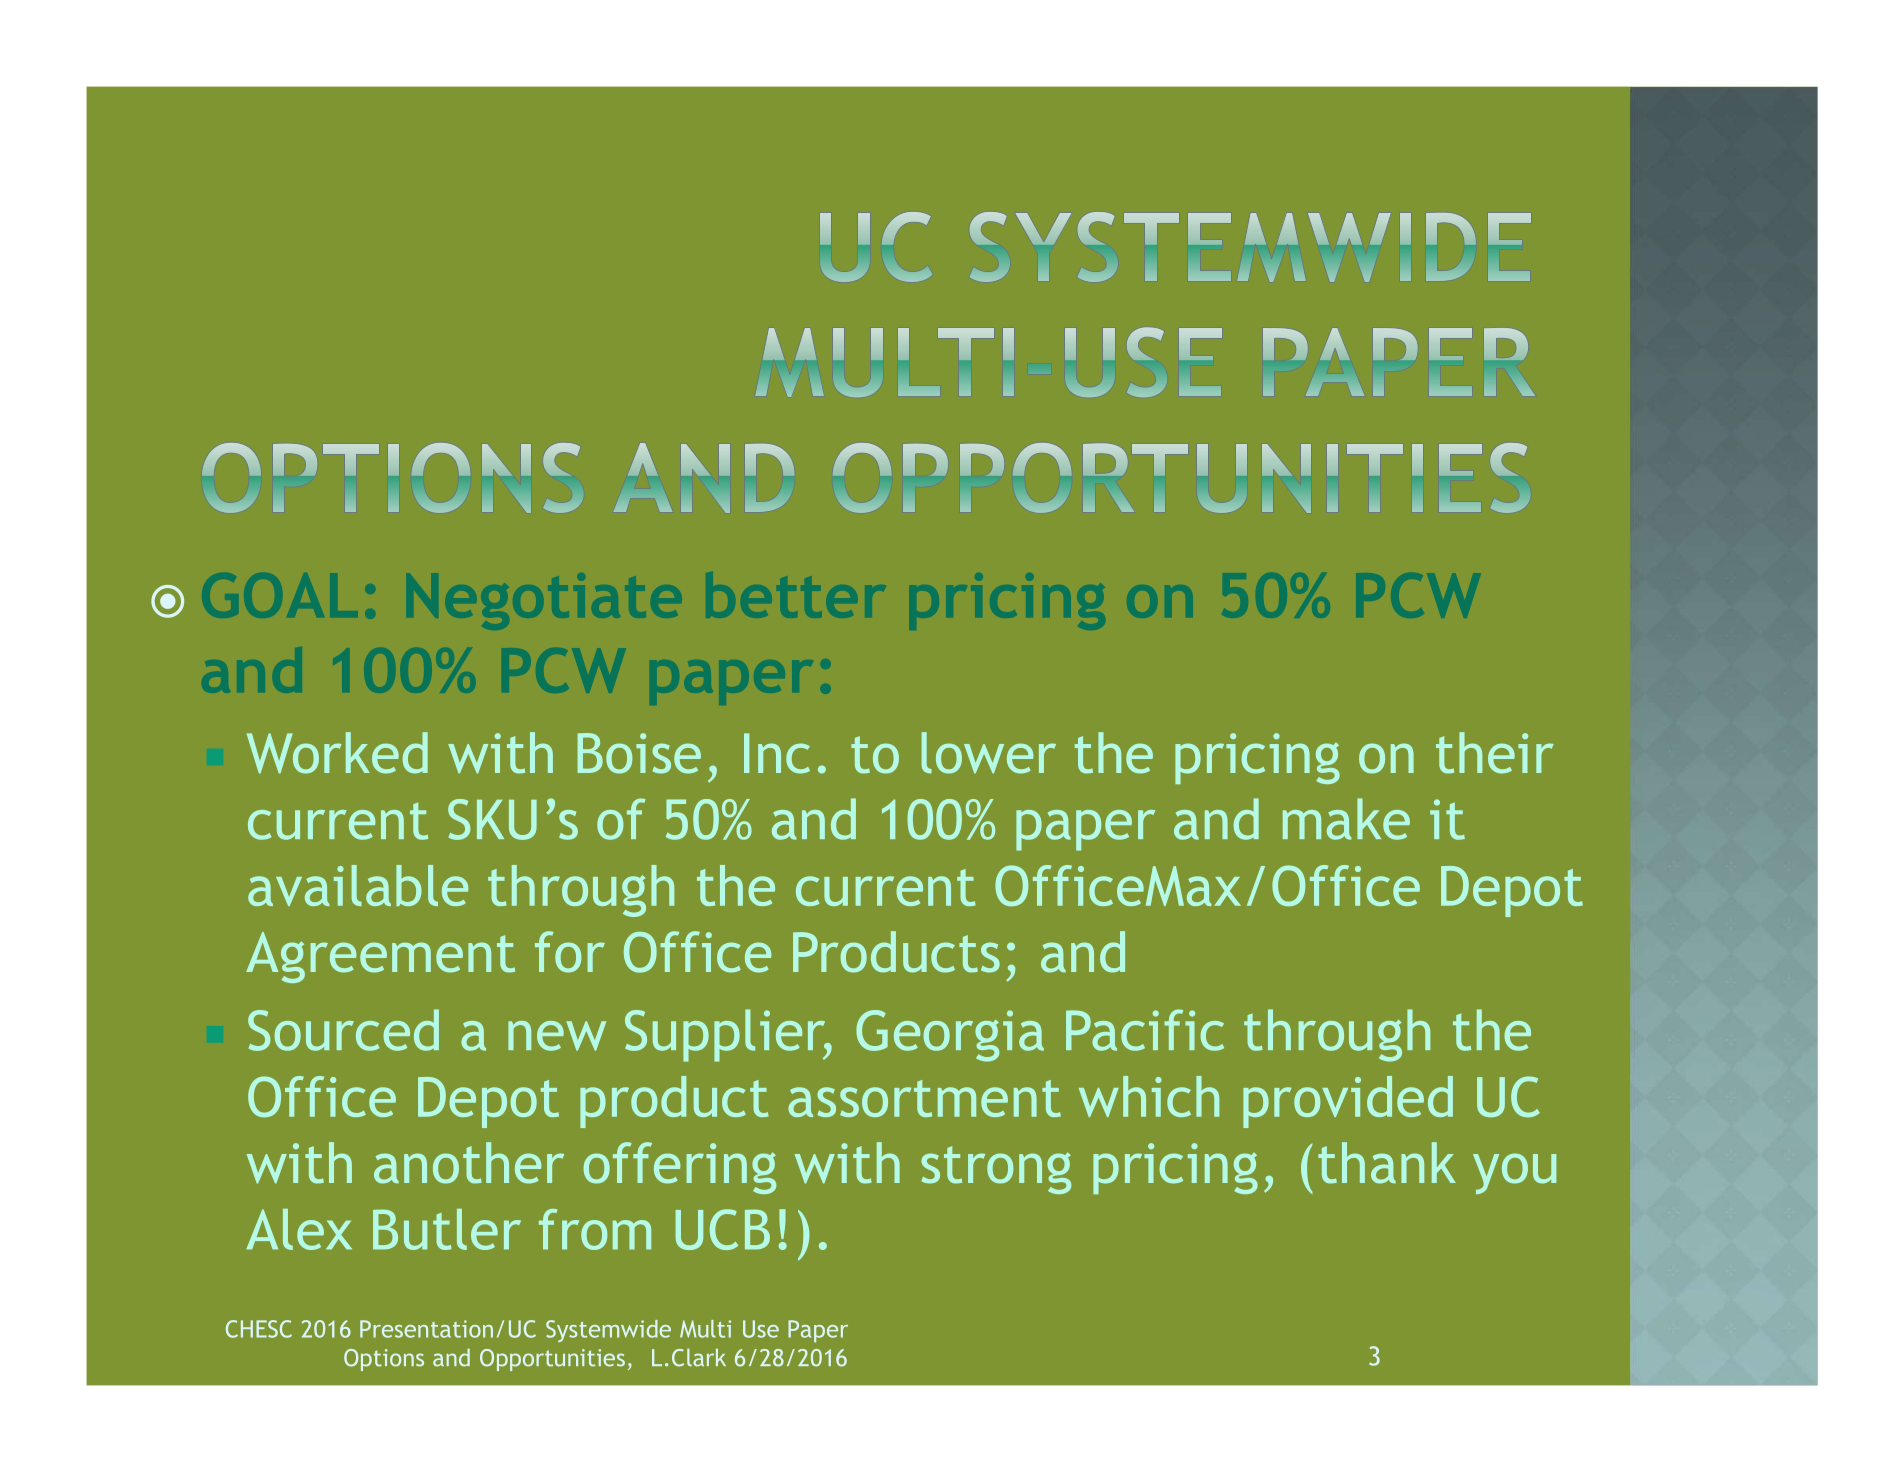 The width and height of the screenshot is (1904, 1472). What do you see at coordinates (380, 957) in the screenshot?
I see `Agreement` at bounding box center [380, 957].
